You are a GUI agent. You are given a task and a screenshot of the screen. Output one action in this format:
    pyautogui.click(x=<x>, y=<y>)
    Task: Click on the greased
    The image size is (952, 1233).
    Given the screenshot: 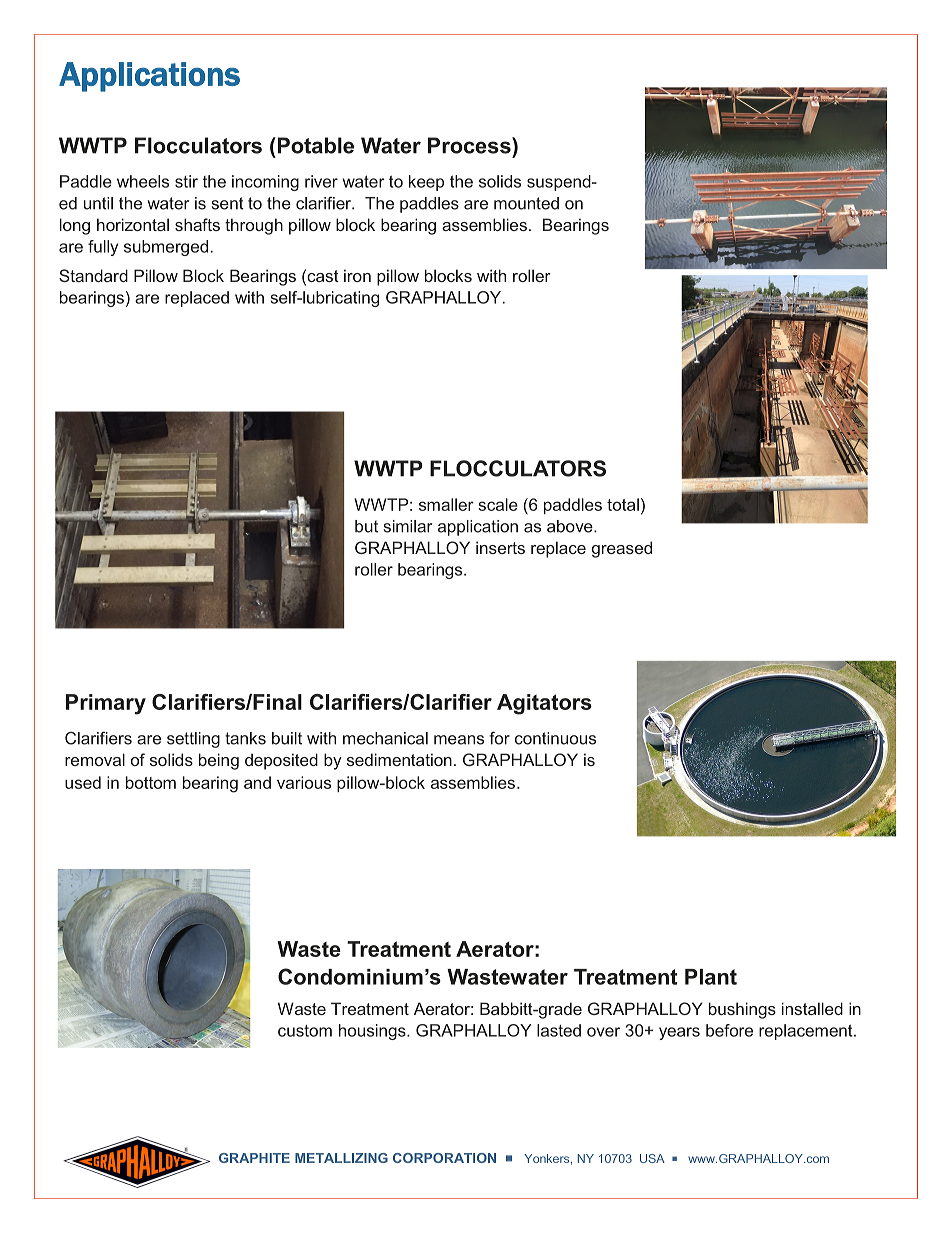 What is the action you would take?
    pyautogui.click(x=622, y=549)
